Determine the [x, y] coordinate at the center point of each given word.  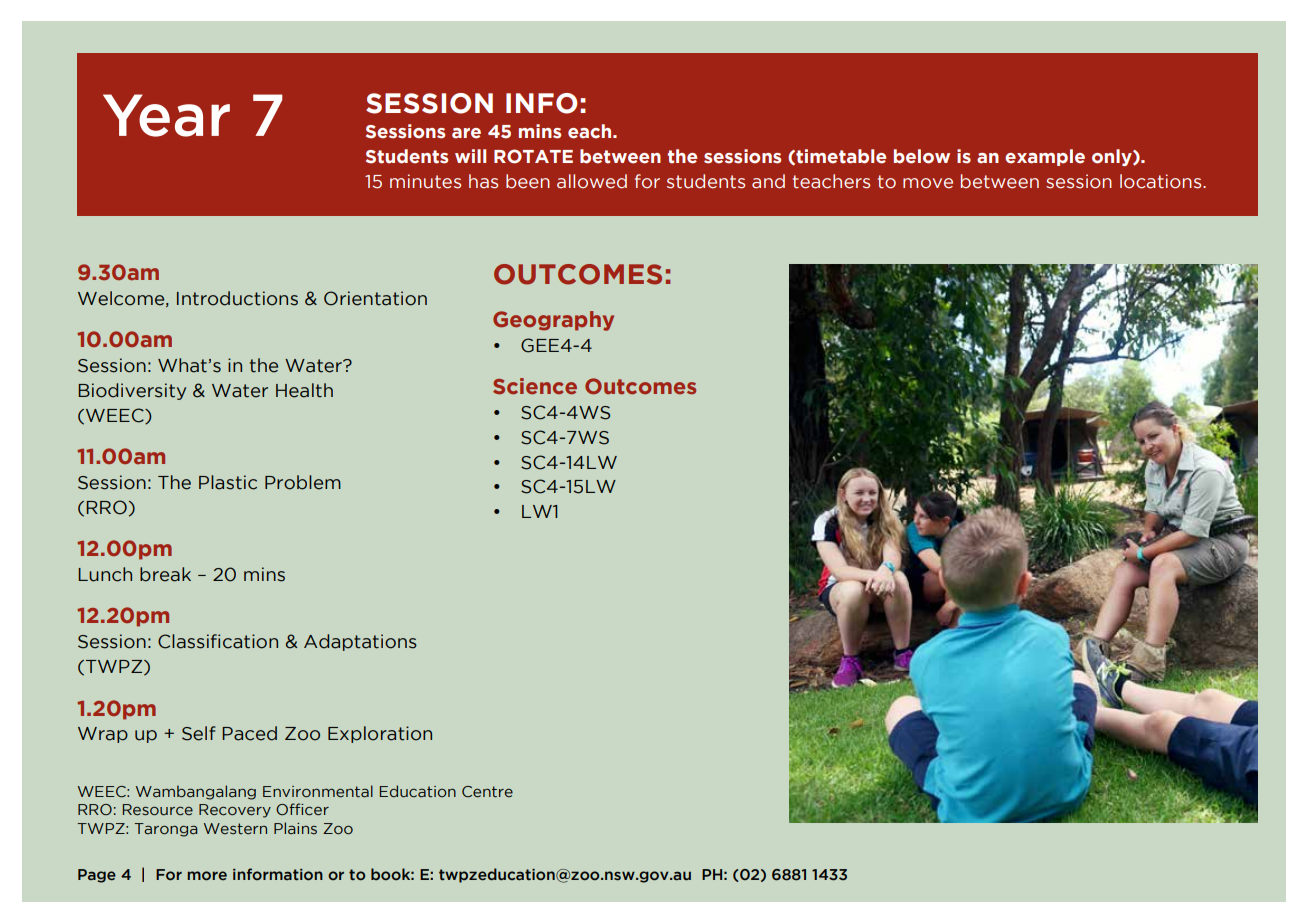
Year [166, 115]
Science [535, 386]
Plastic [228, 482]
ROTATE [533, 156]
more [207, 876]
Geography [553, 321]
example [1045, 157]
